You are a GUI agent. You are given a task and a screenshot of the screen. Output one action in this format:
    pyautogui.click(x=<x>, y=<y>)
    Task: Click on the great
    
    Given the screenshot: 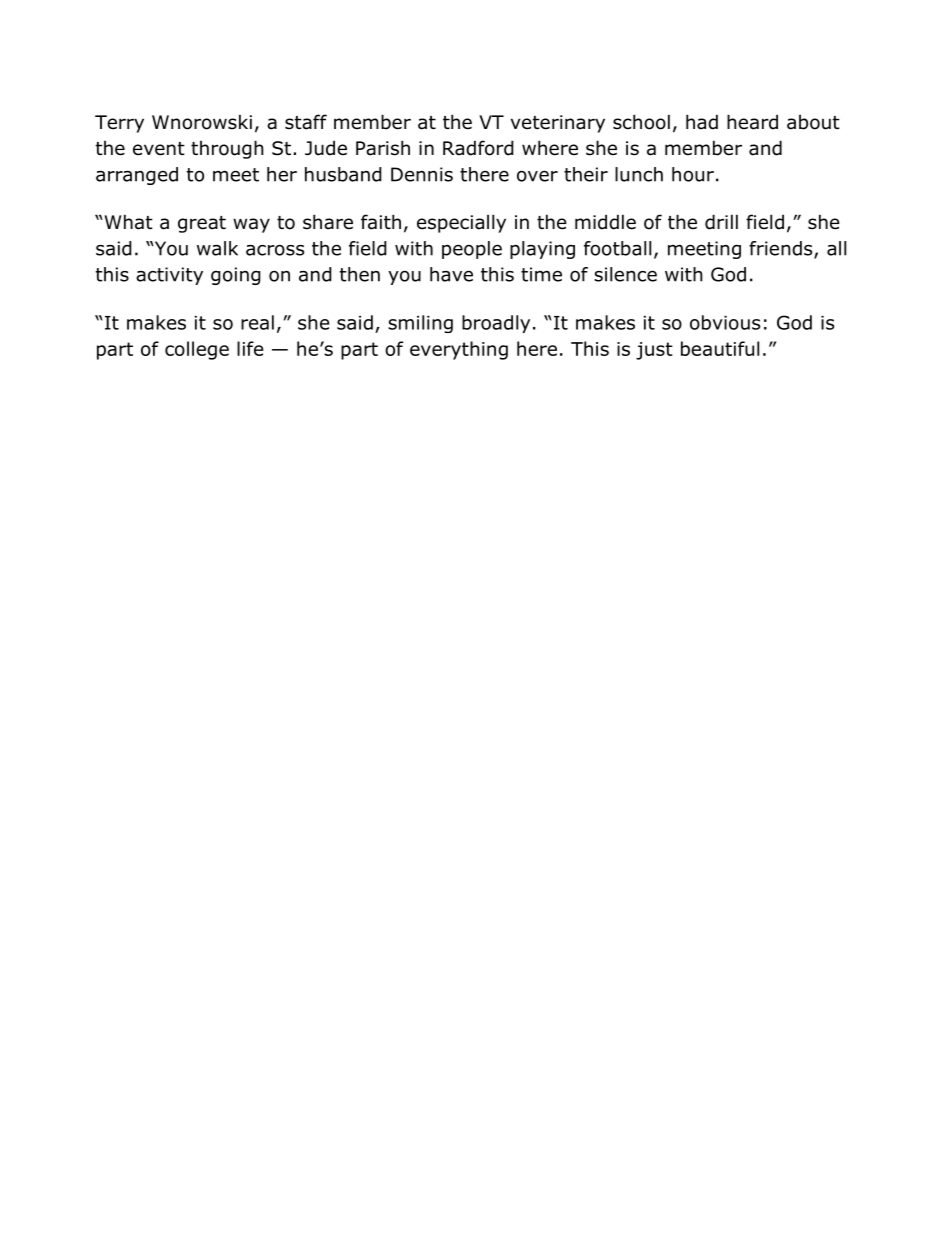 What is the action you would take?
    pyautogui.click(x=202, y=224)
